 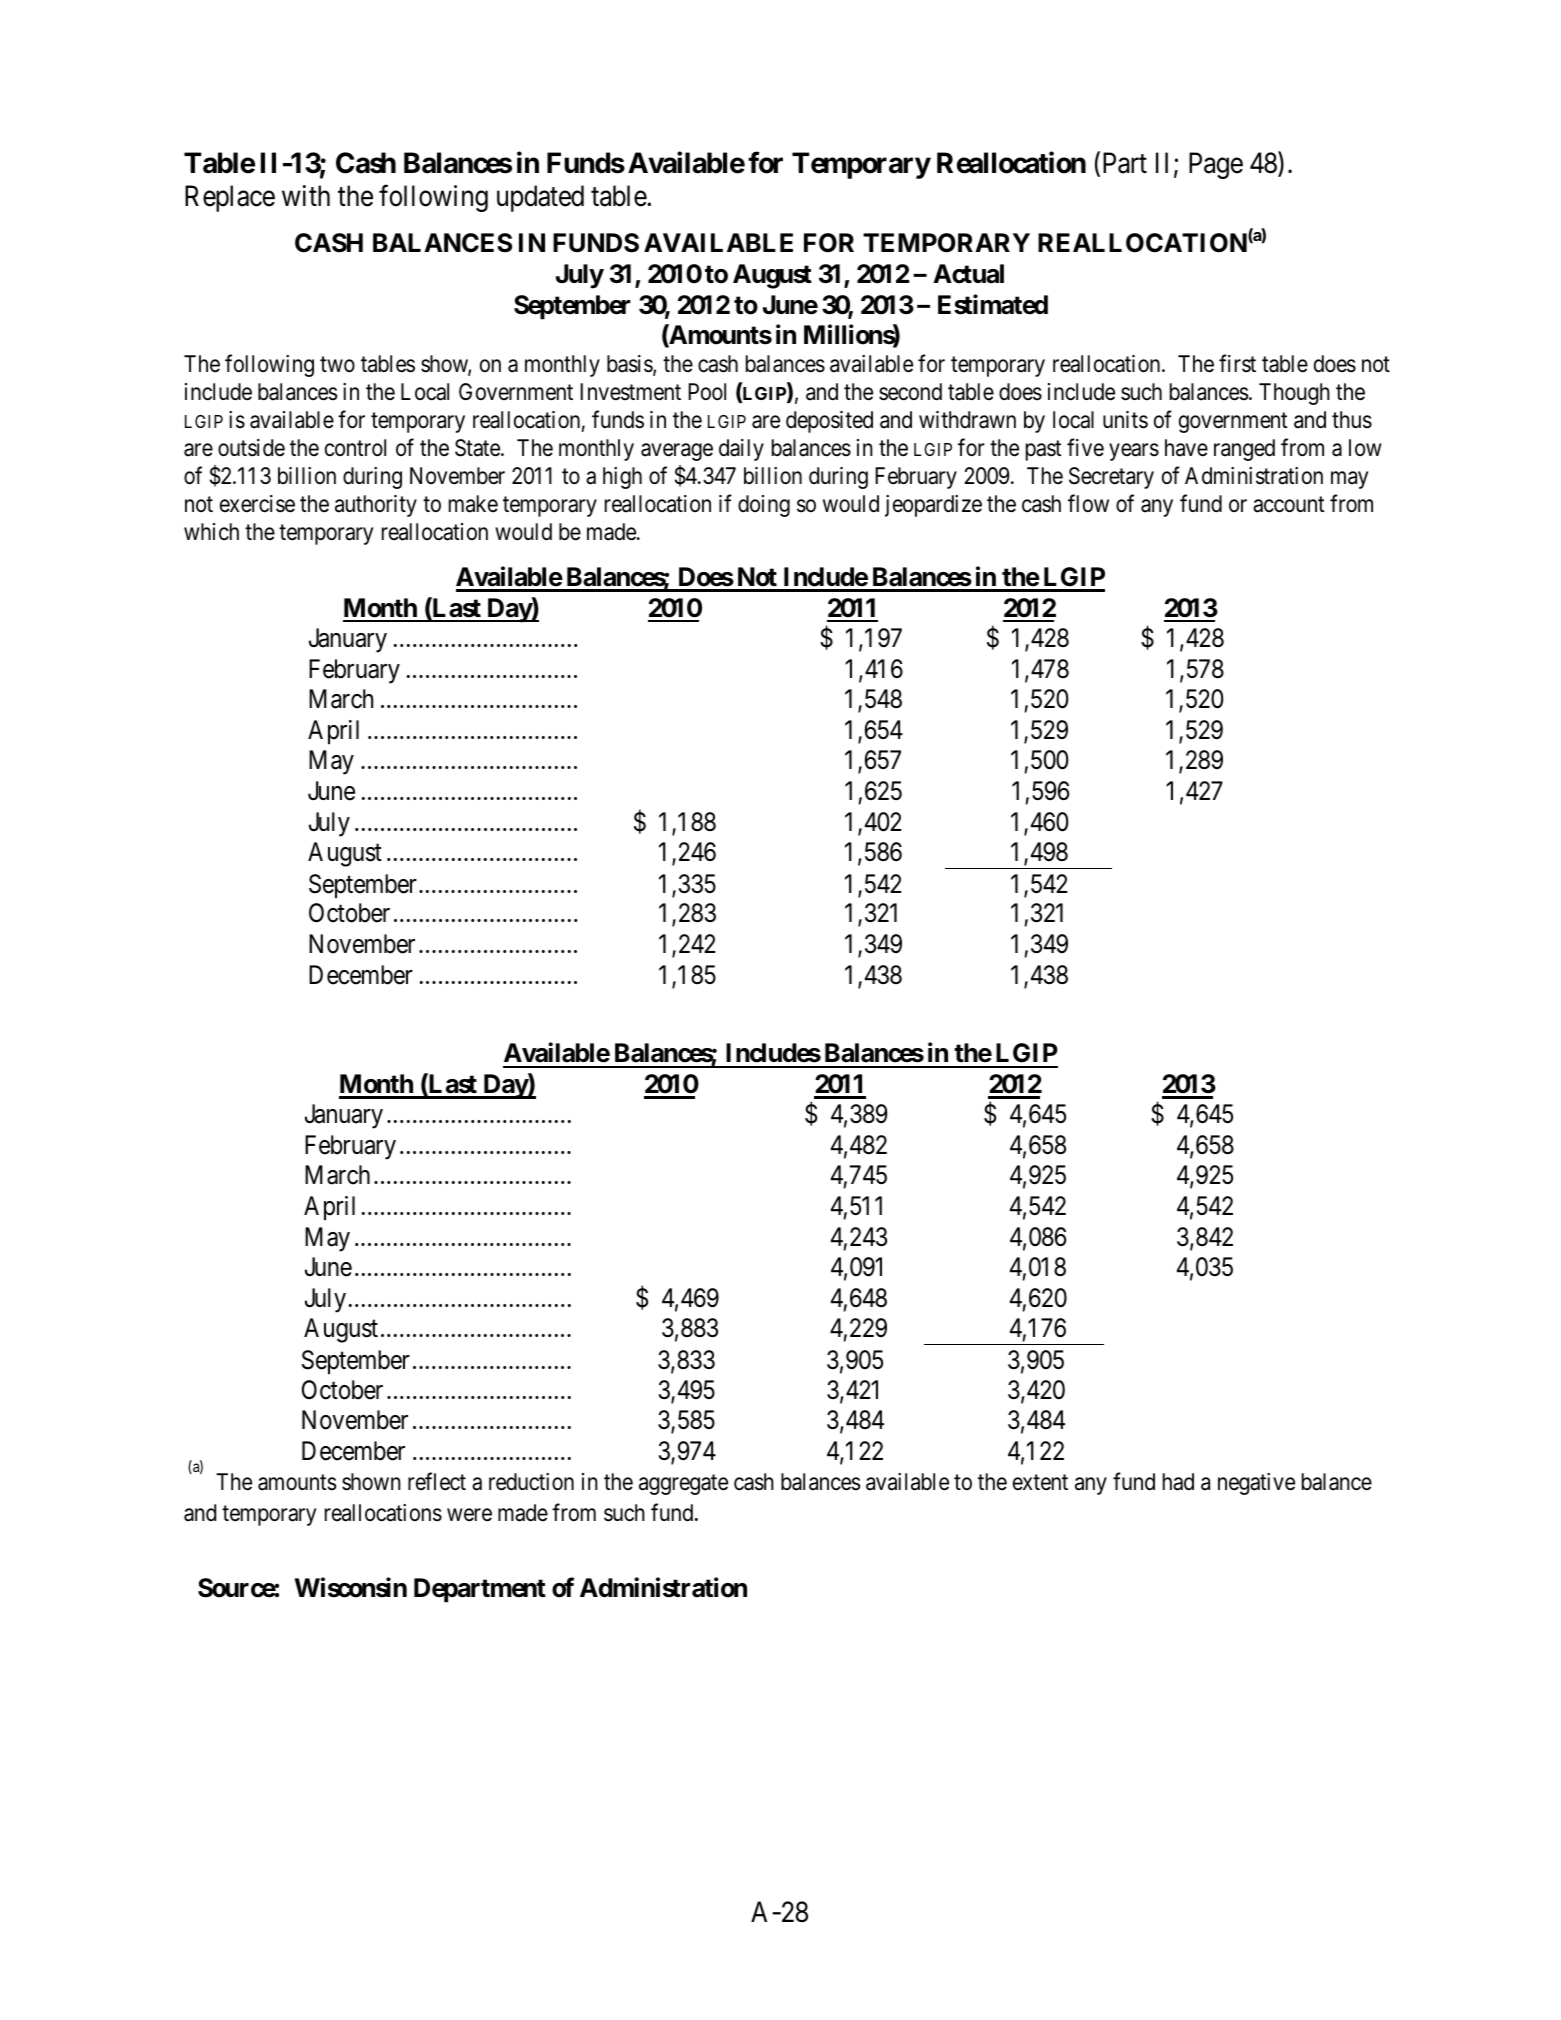 I want to click on Wisconsin, so click(x=351, y=1588).
